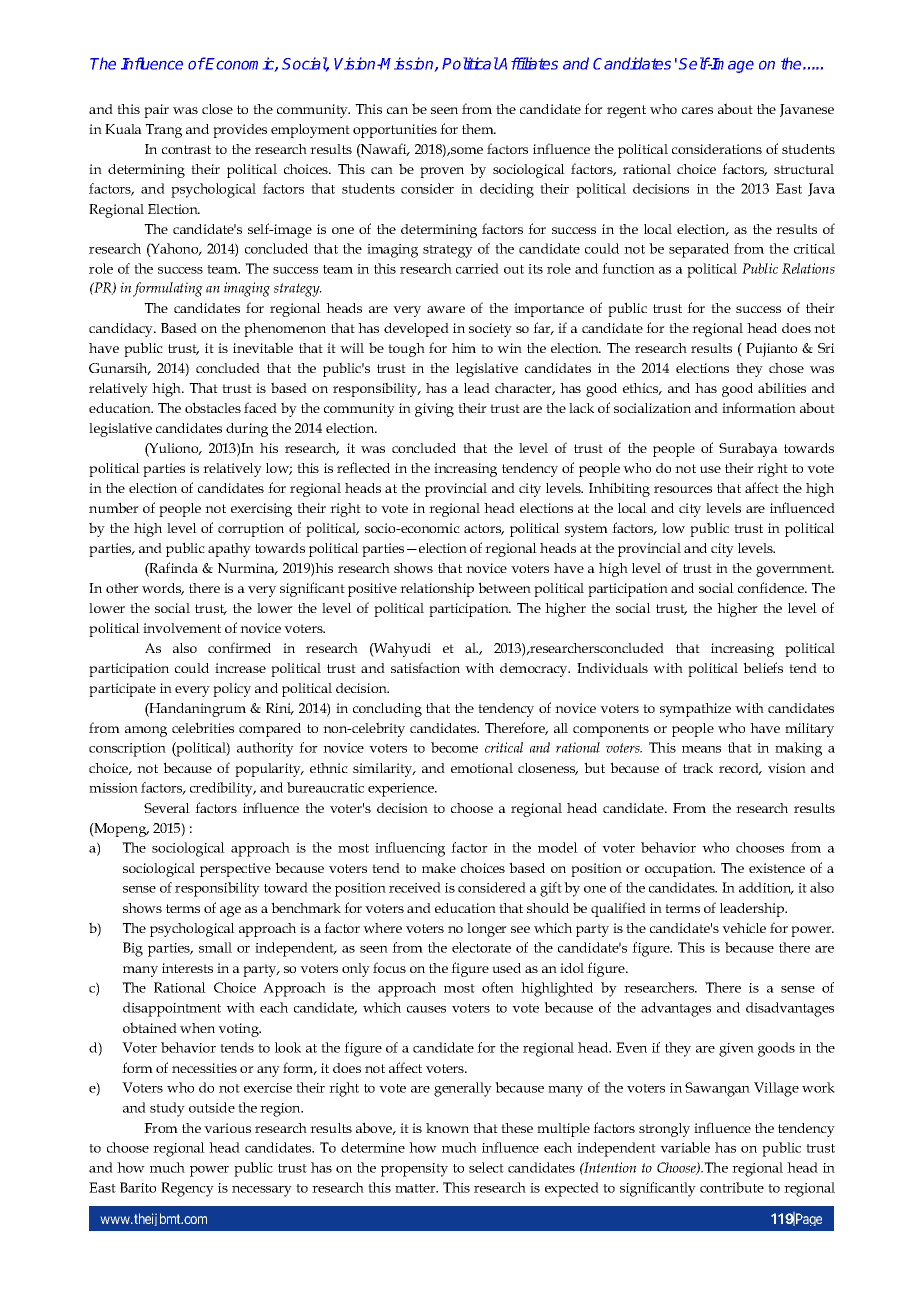  Describe the element at coordinates (697, 110) in the screenshot. I see `cares` at that location.
